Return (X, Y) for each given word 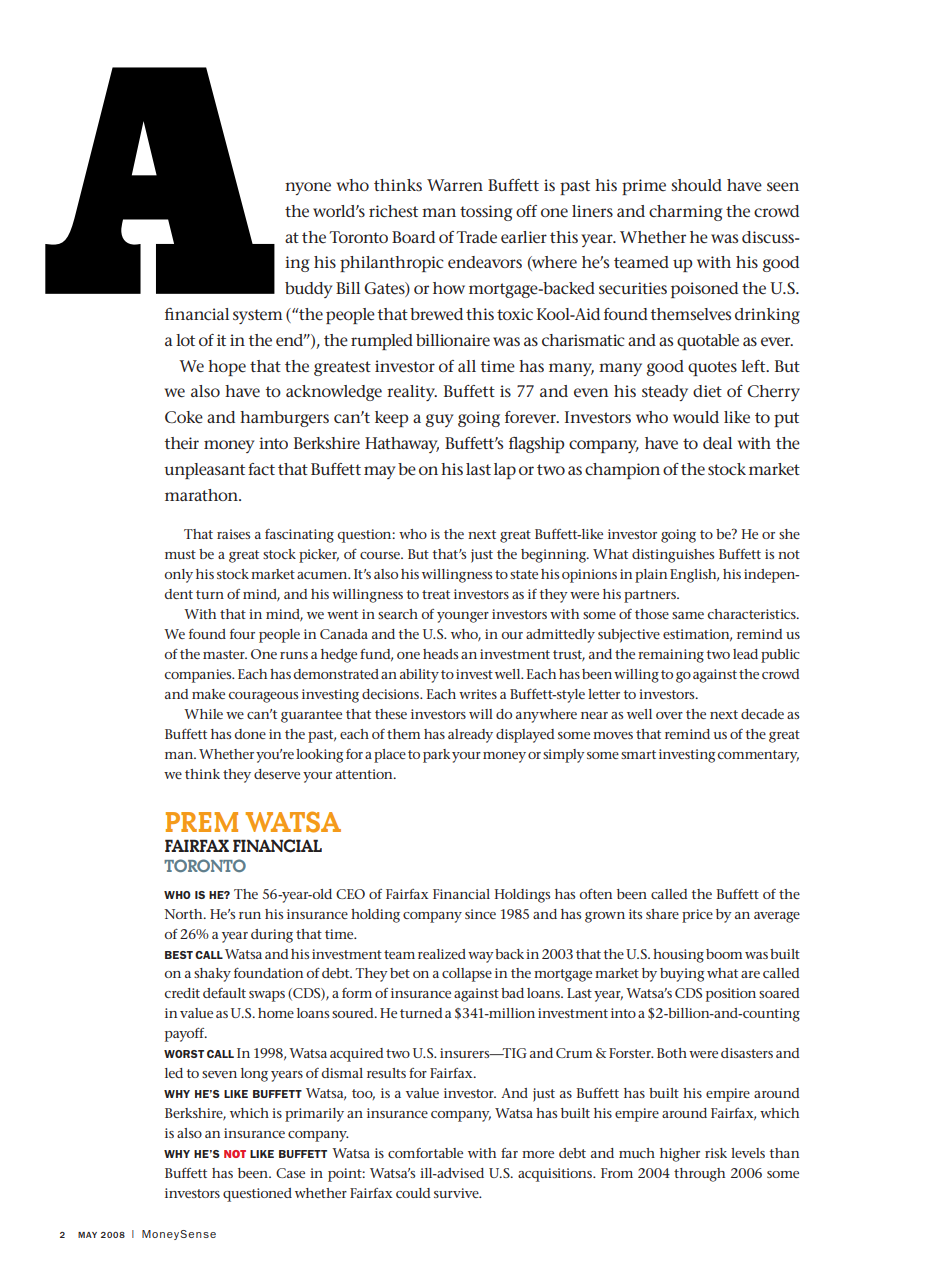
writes (478, 694)
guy (439, 420)
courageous (263, 697)
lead (745, 654)
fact (261, 469)
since (480, 914)
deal (717, 443)
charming (686, 213)
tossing (486, 213)
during (272, 936)
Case (290, 1173)
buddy (309, 290)
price (697, 916)
